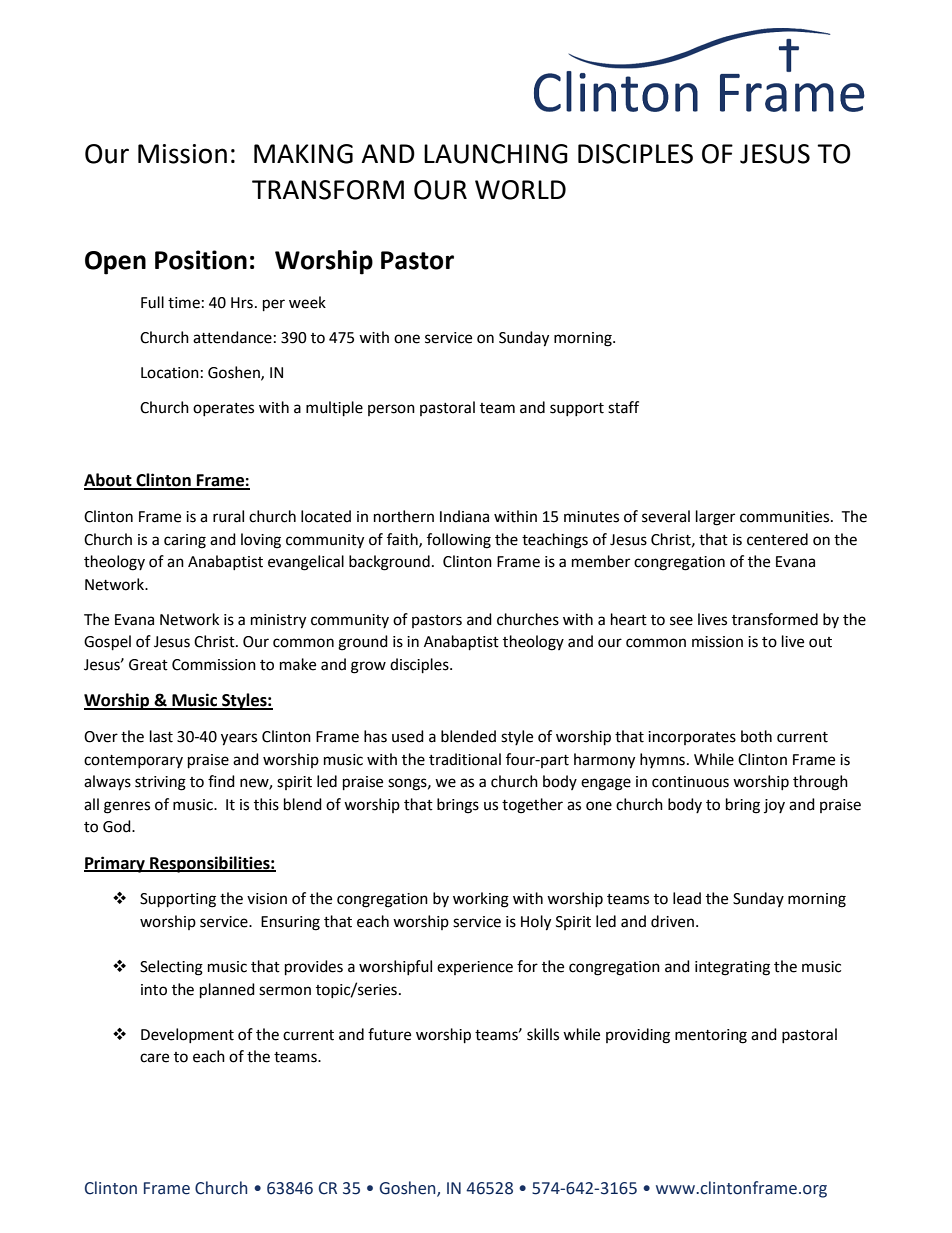 Image resolution: width=952 pixels, height=1233 pixels. Describe the element at coordinates (496, 154) in the screenshot. I see `LAUNCHING` at that location.
